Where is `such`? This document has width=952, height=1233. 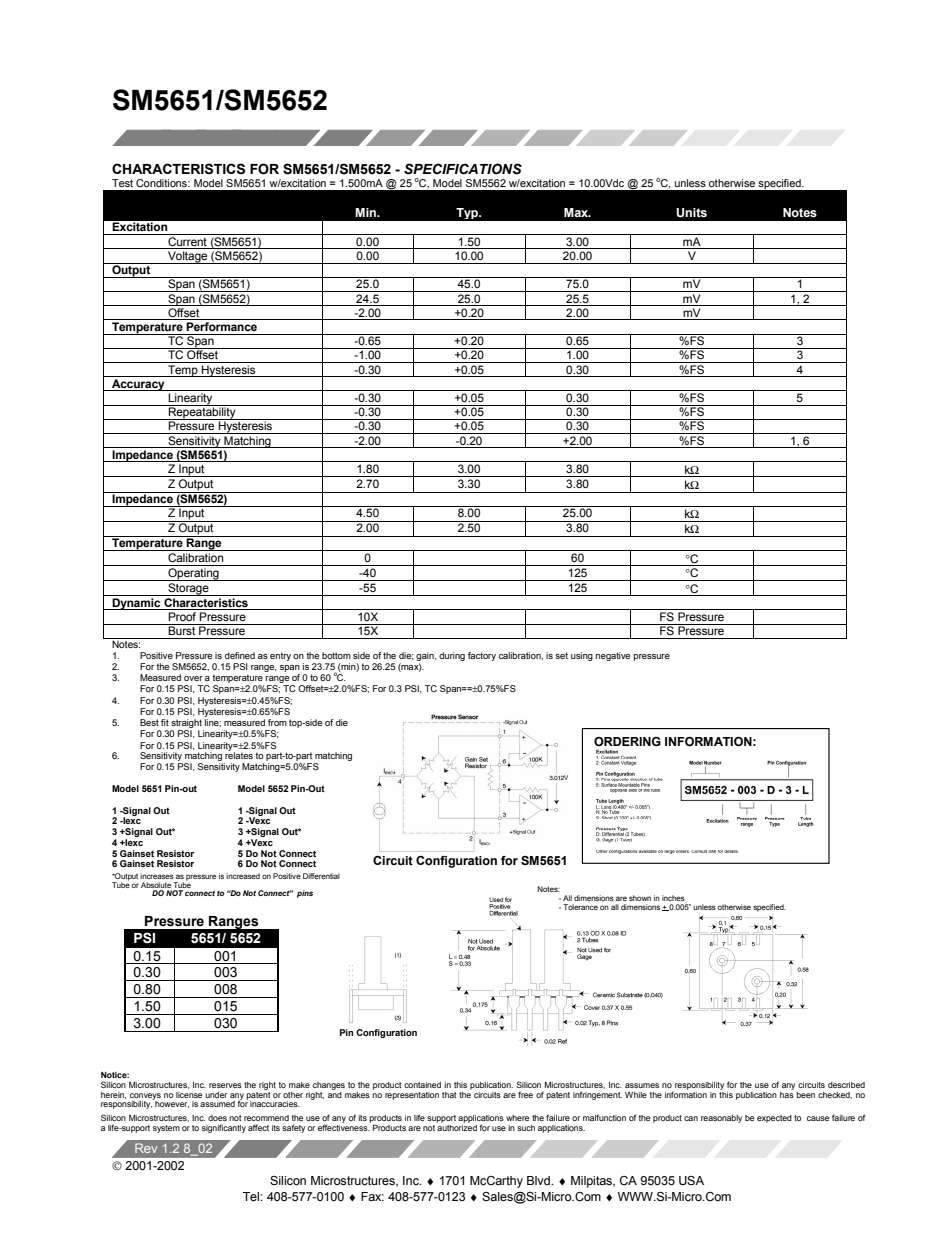
such is located at coordinates (526, 1128).
